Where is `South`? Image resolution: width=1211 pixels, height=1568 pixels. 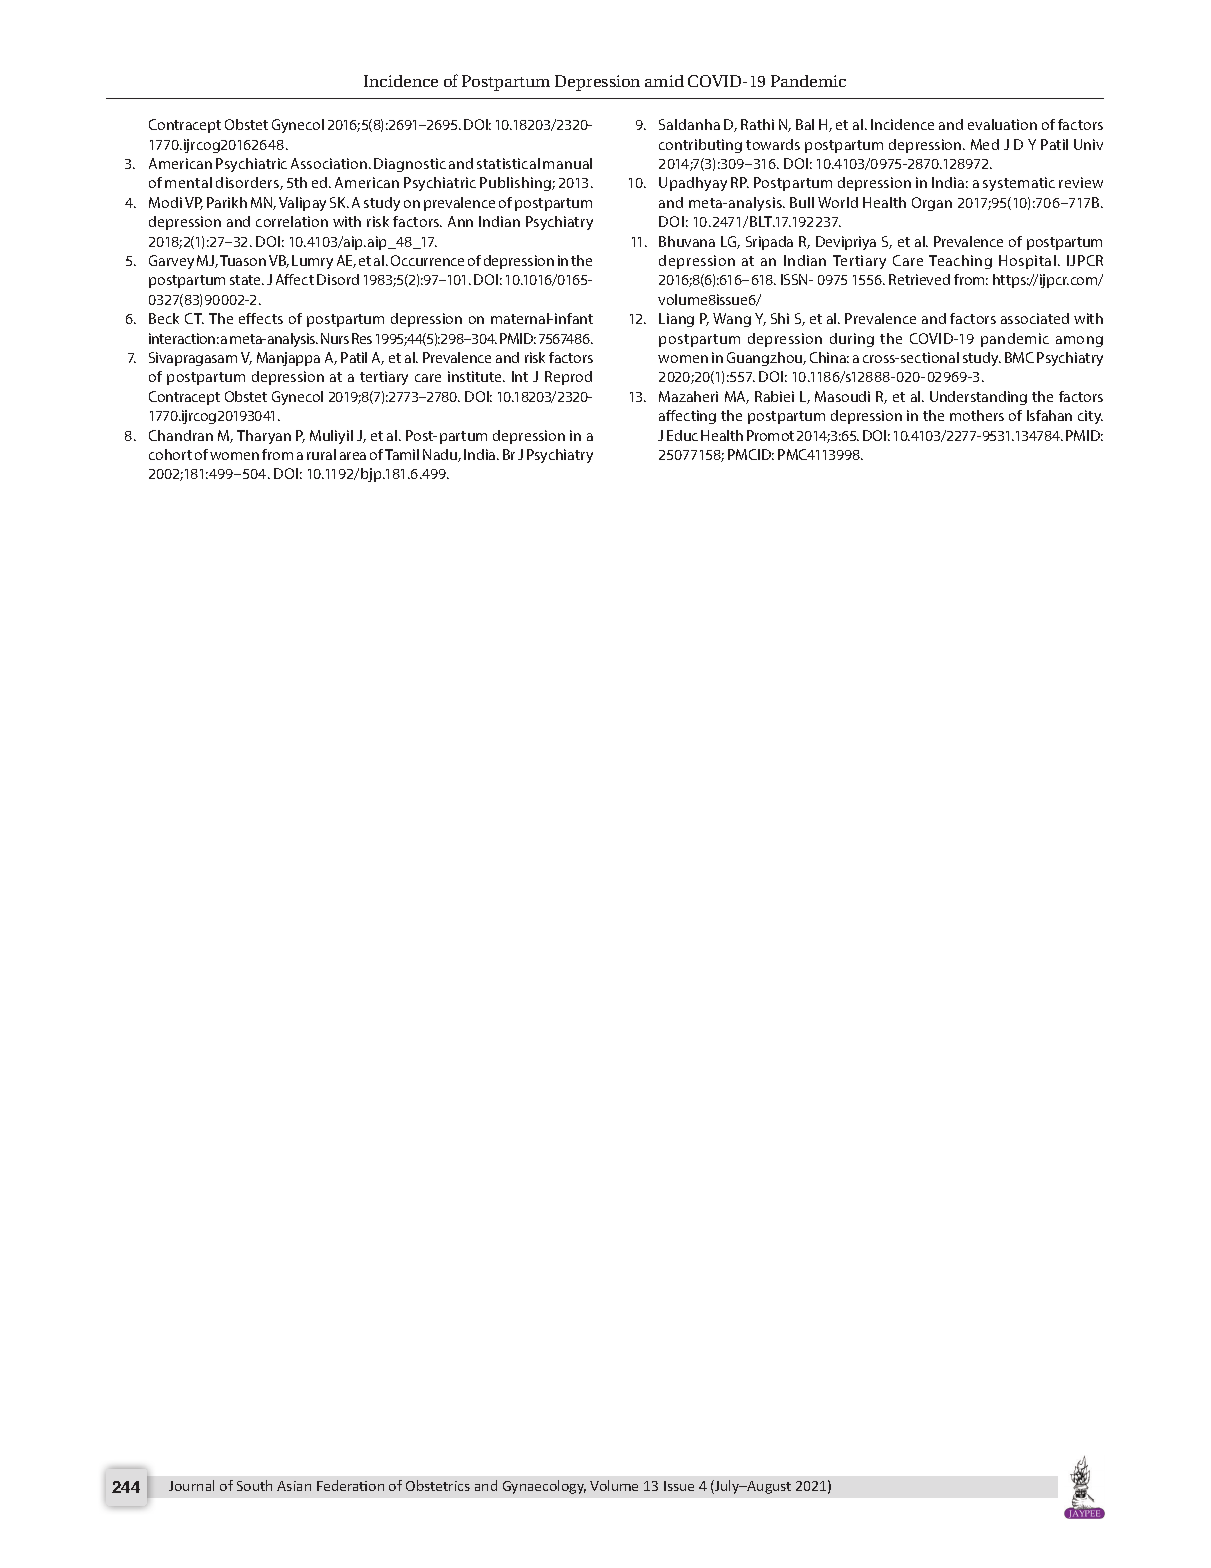 South is located at coordinates (254, 1485).
